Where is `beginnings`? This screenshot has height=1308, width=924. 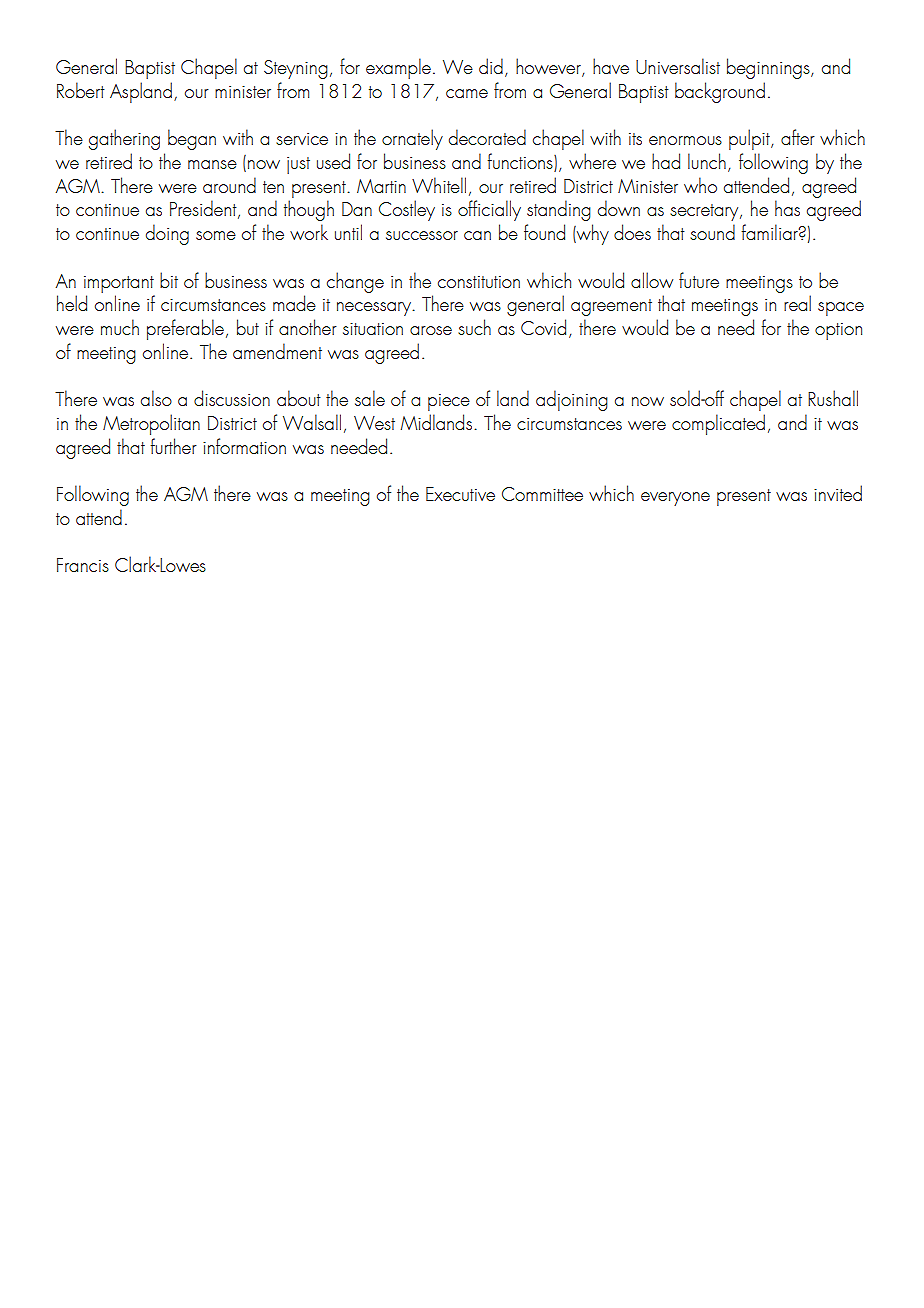 beginnings is located at coordinates (769, 68).
